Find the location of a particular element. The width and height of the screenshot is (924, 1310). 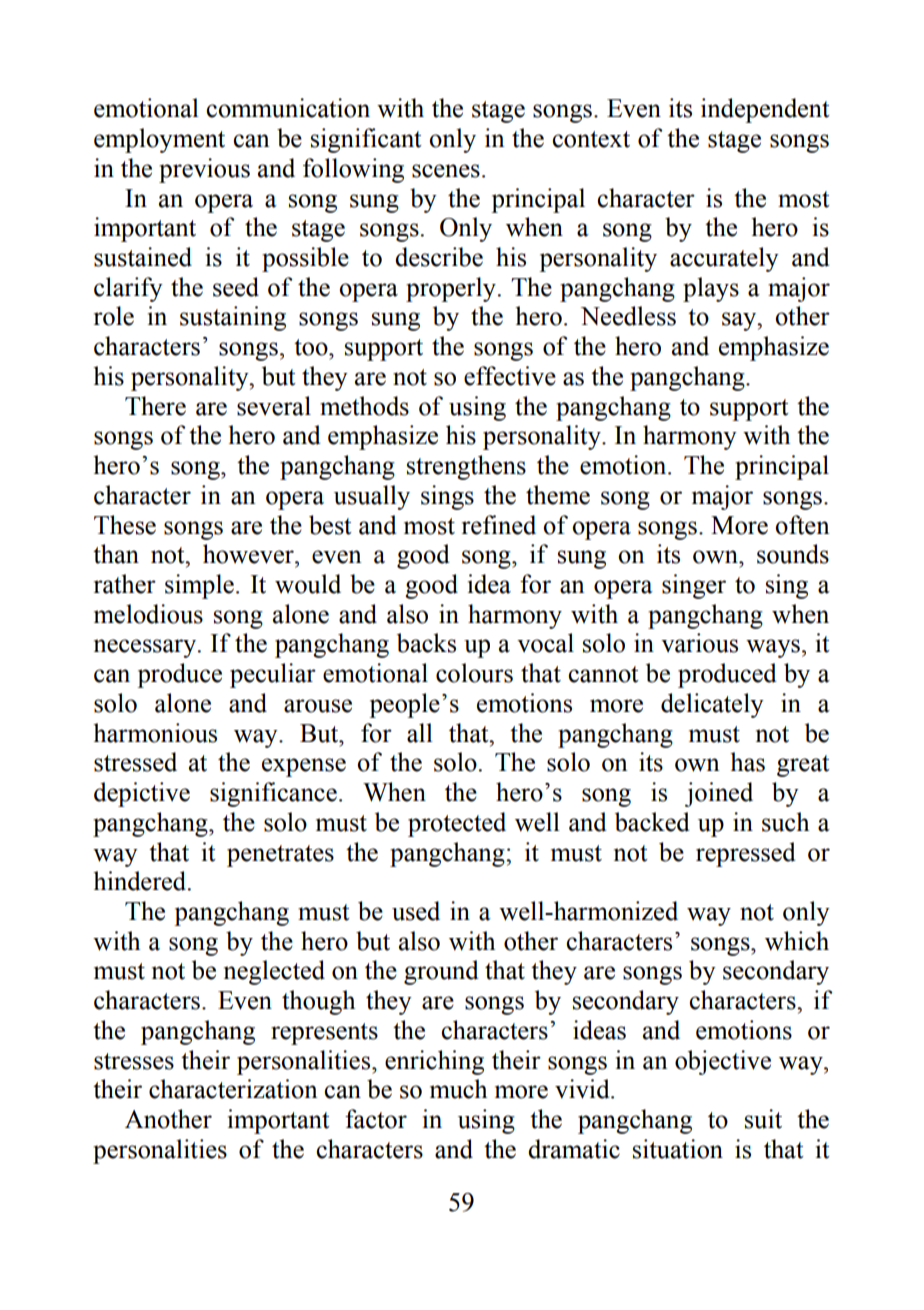

stresses is located at coordinates (134, 1061).
